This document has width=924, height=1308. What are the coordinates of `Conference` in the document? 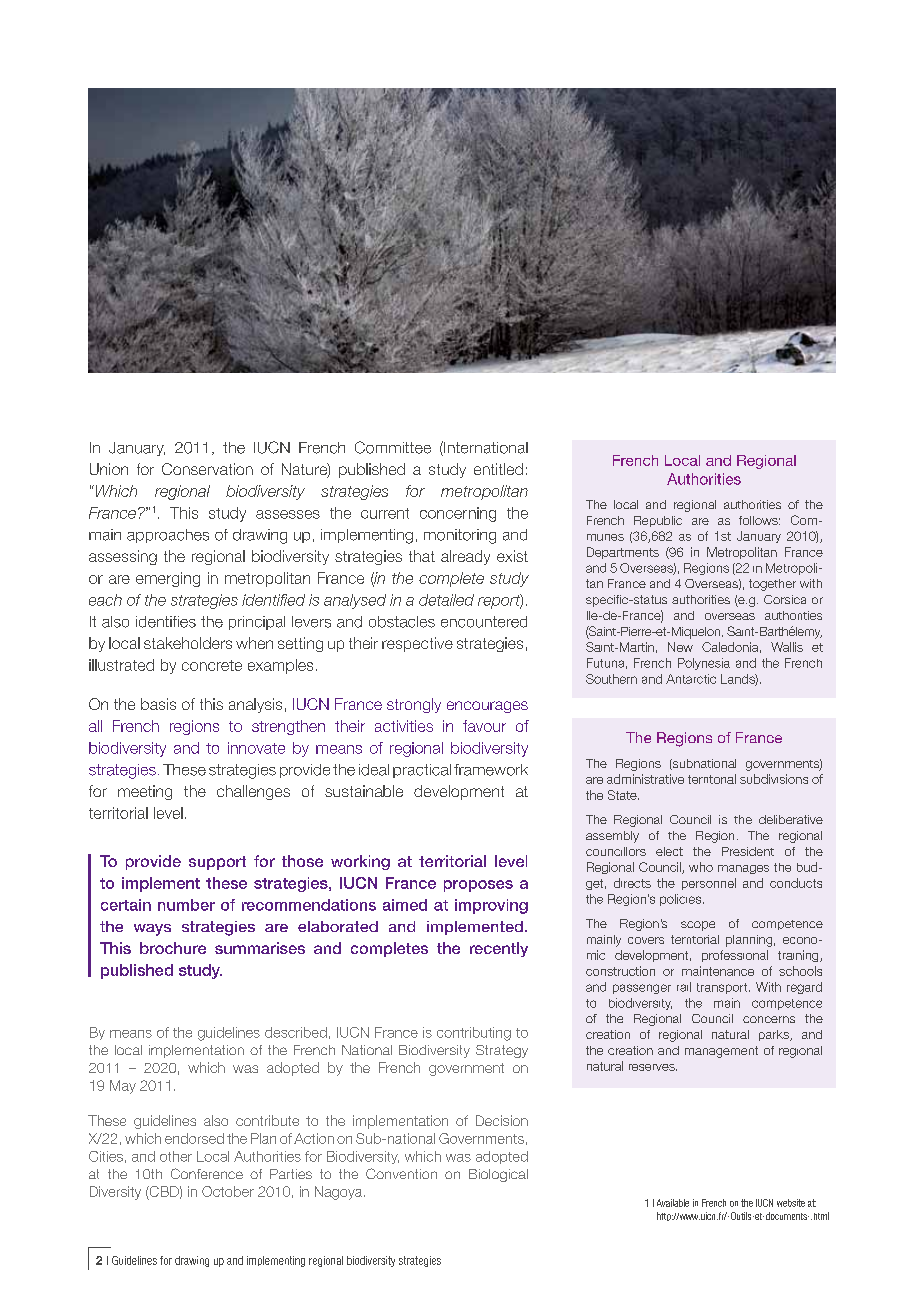 It's located at (207, 1173).
